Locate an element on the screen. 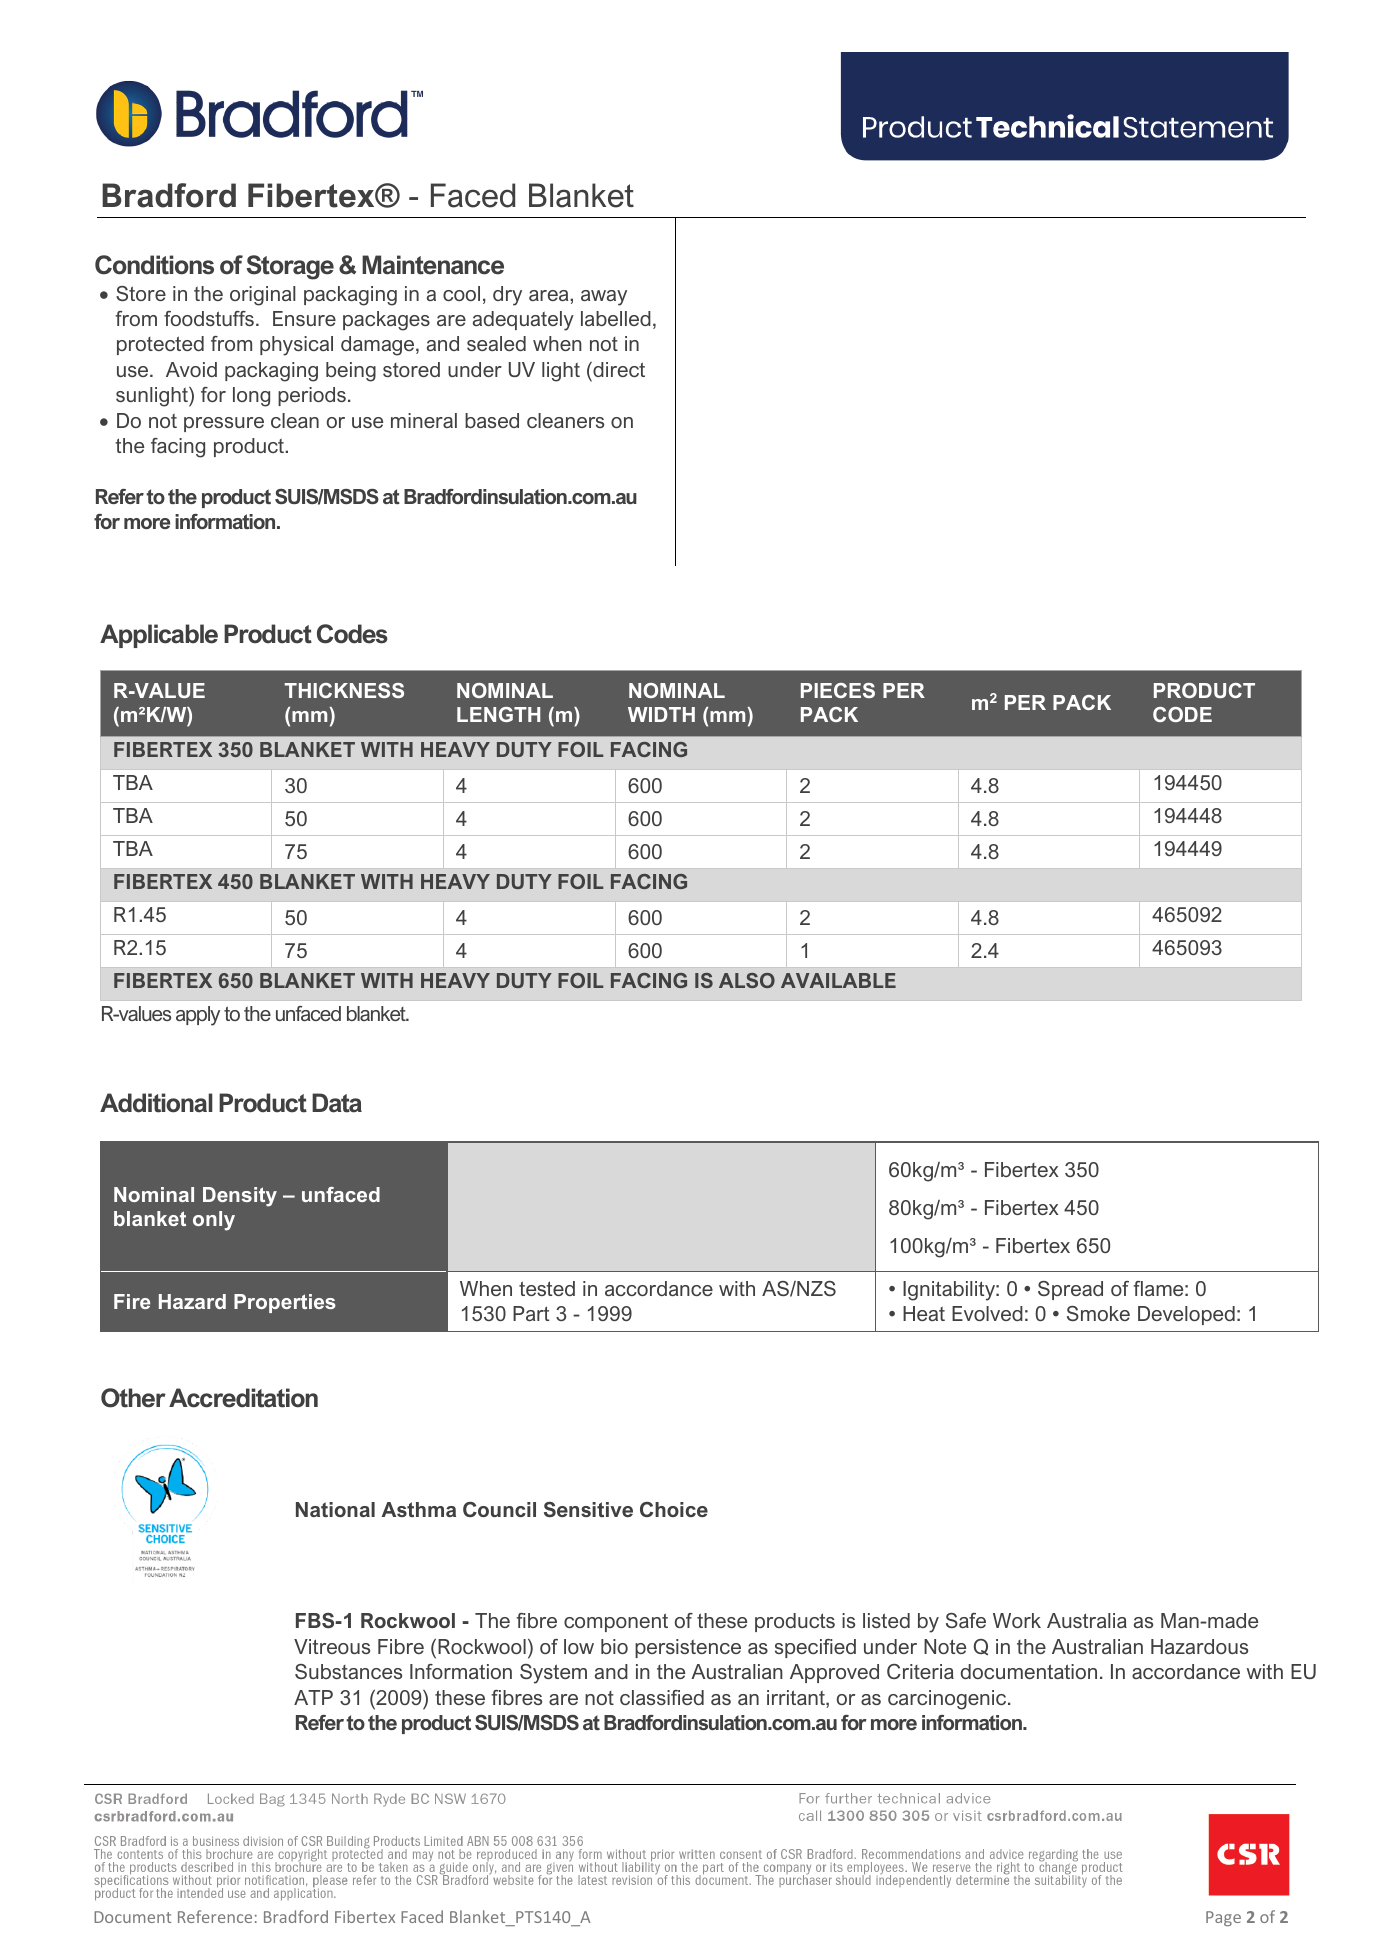 This screenshot has width=1386, height=1960. PIECES is located at coordinates (838, 690).
